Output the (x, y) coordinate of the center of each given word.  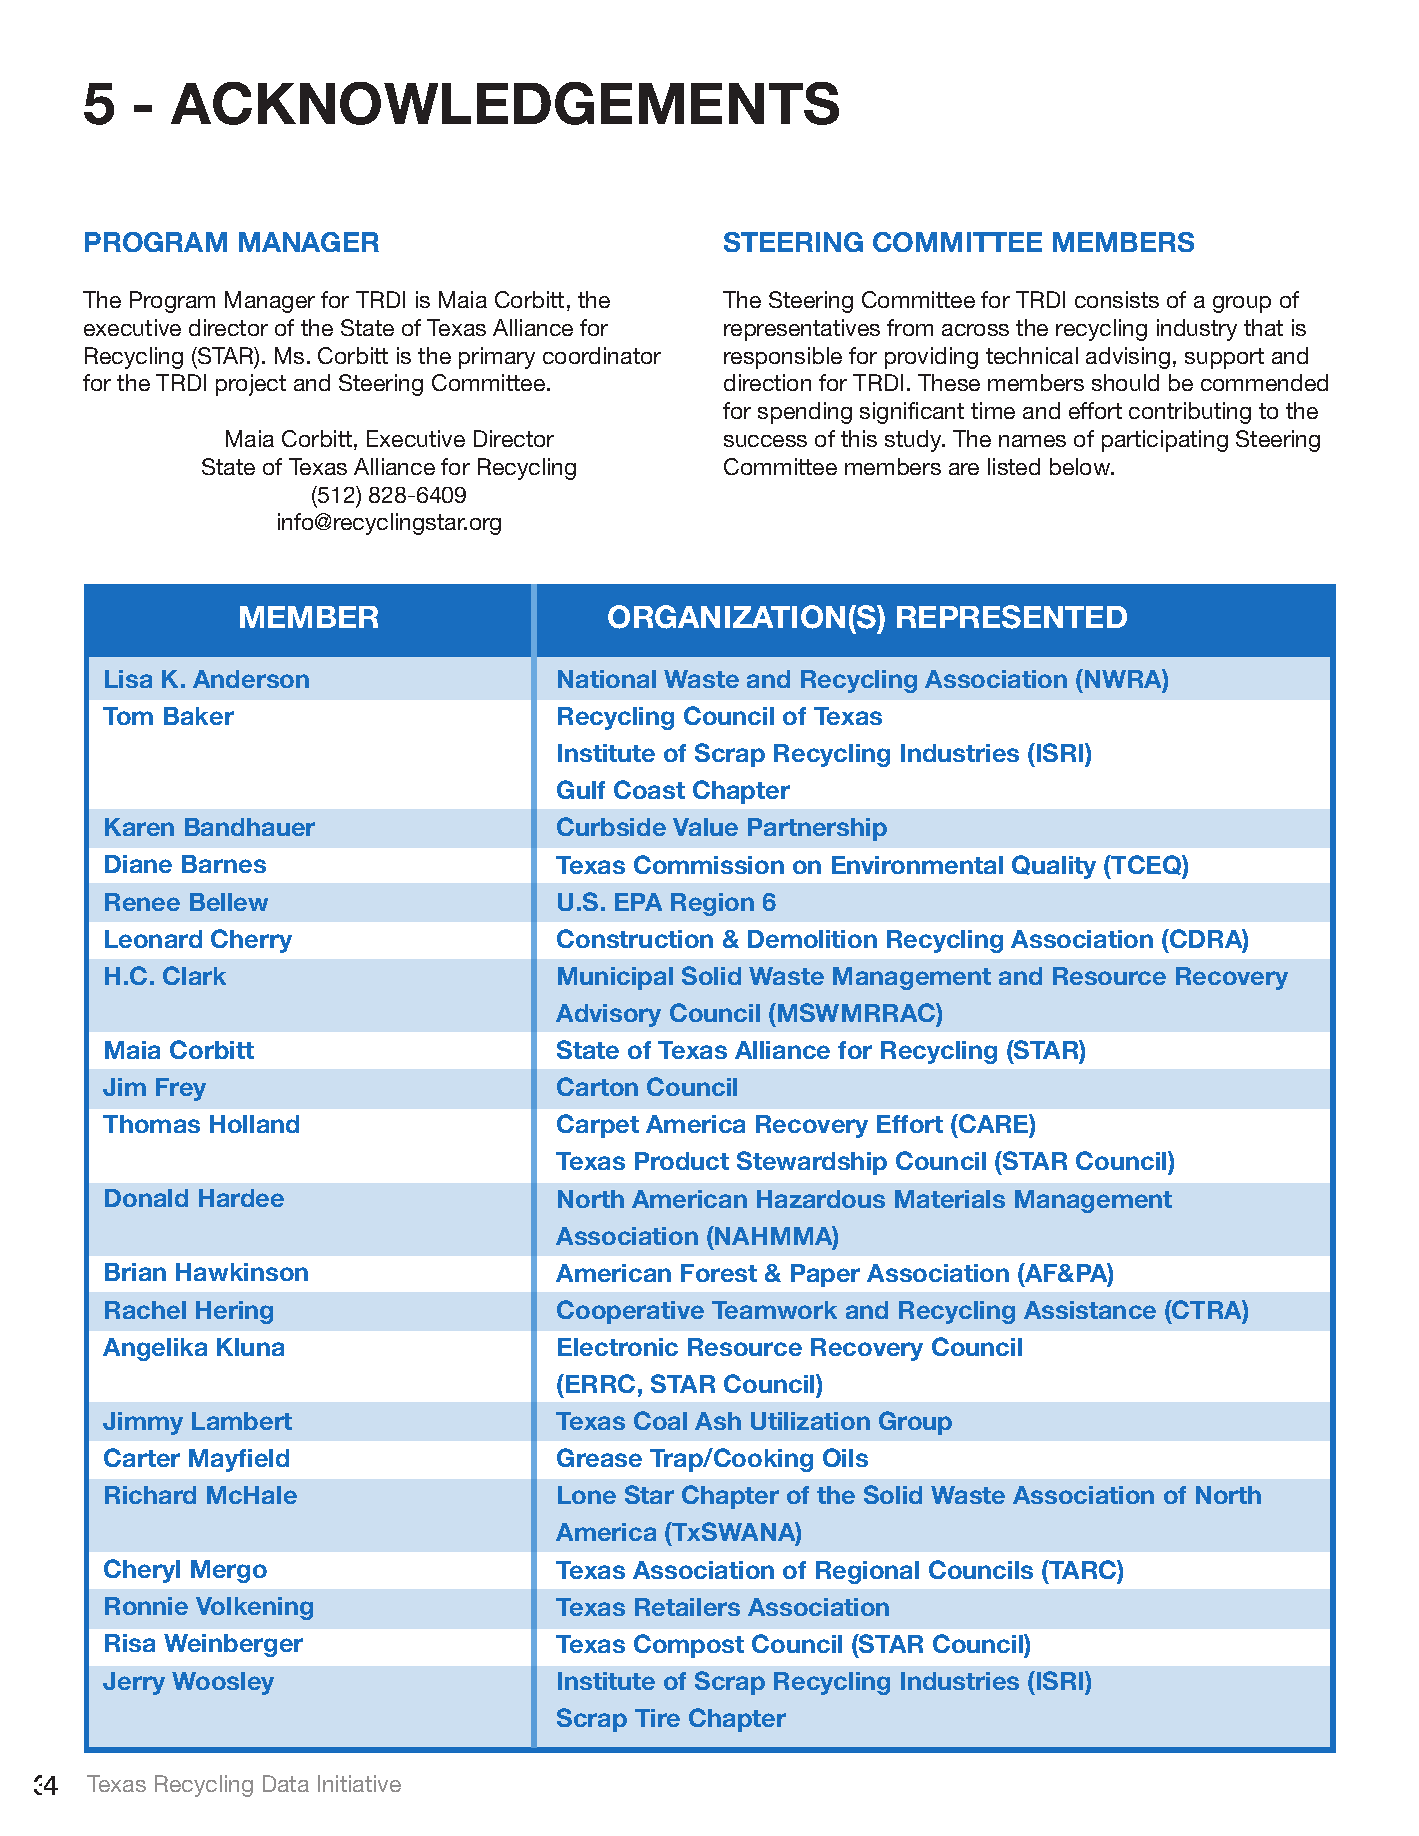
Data (286, 1783)
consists (1117, 299)
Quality (1054, 867)
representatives (802, 330)
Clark (194, 975)
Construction (635, 938)
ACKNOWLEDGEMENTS (505, 103)
